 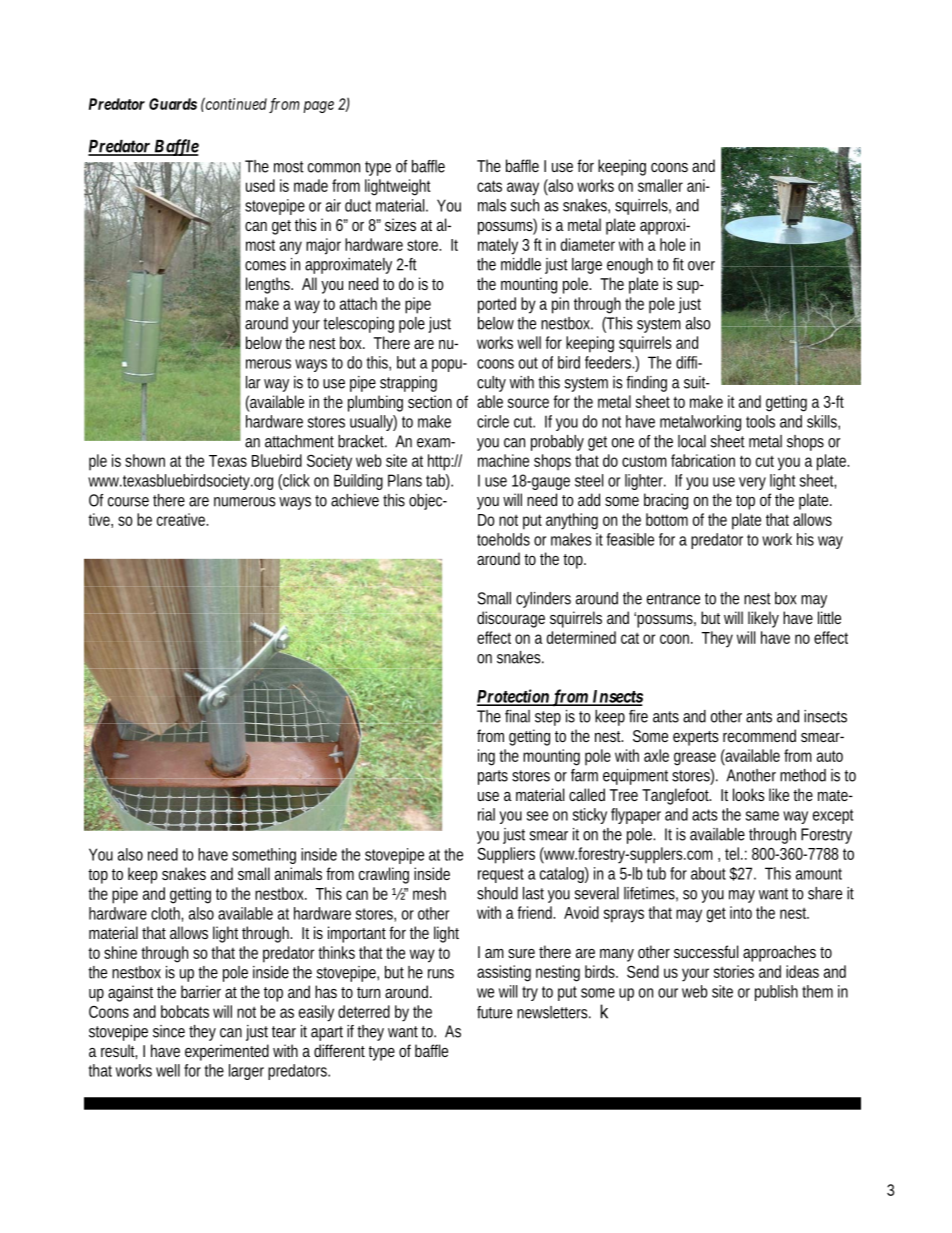 I want to click on away, so click(x=523, y=189).
